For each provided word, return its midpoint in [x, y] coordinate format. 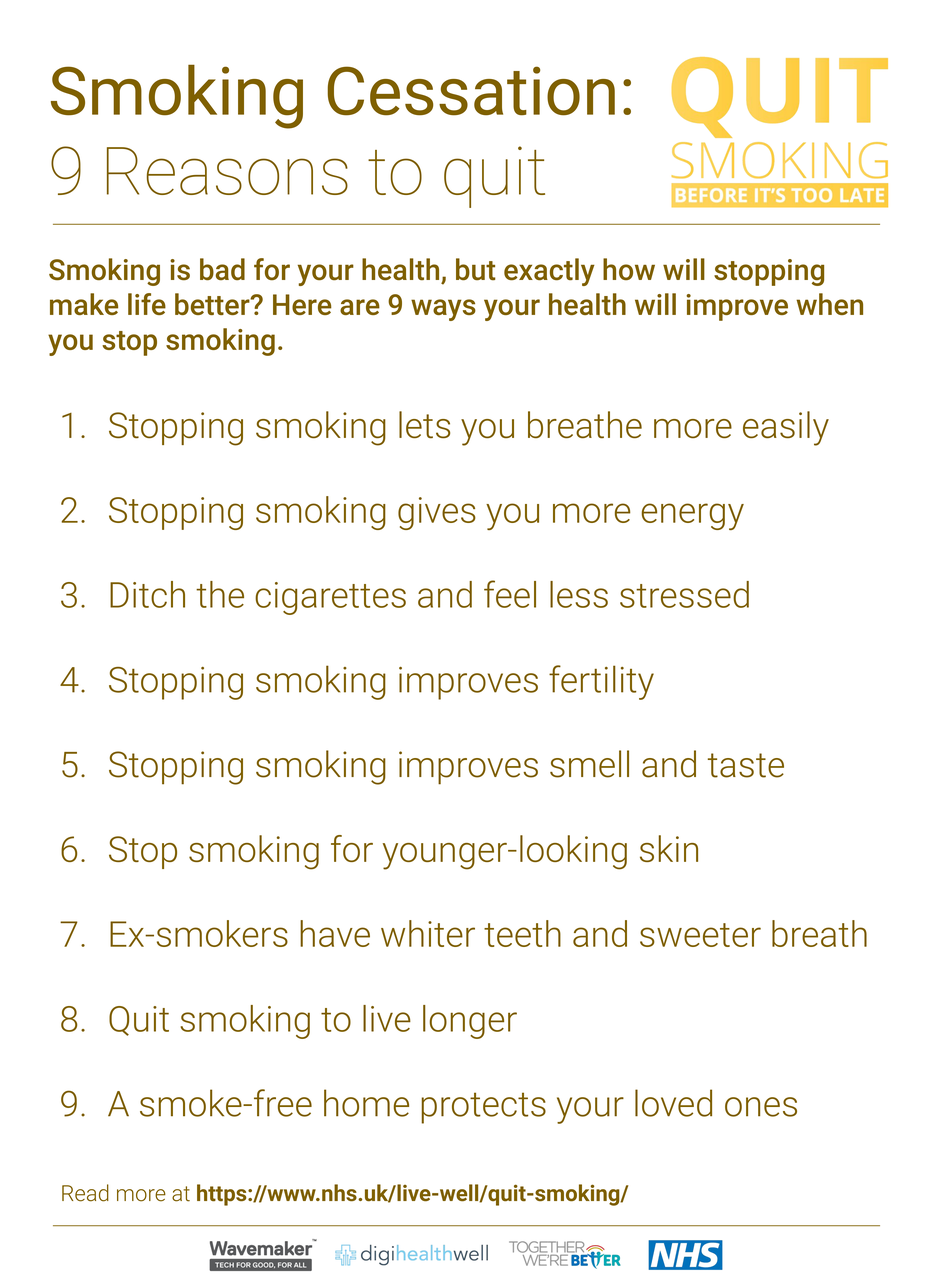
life [147, 304]
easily [786, 428]
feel [510, 594]
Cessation [471, 91]
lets [424, 425]
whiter [428, 933]
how [629, 269]
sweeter [700, 935]
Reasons [227, 171]
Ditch [147, 594]
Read [85, 1193]
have [335, 933]
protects [483, 1108]
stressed [684, 594]
